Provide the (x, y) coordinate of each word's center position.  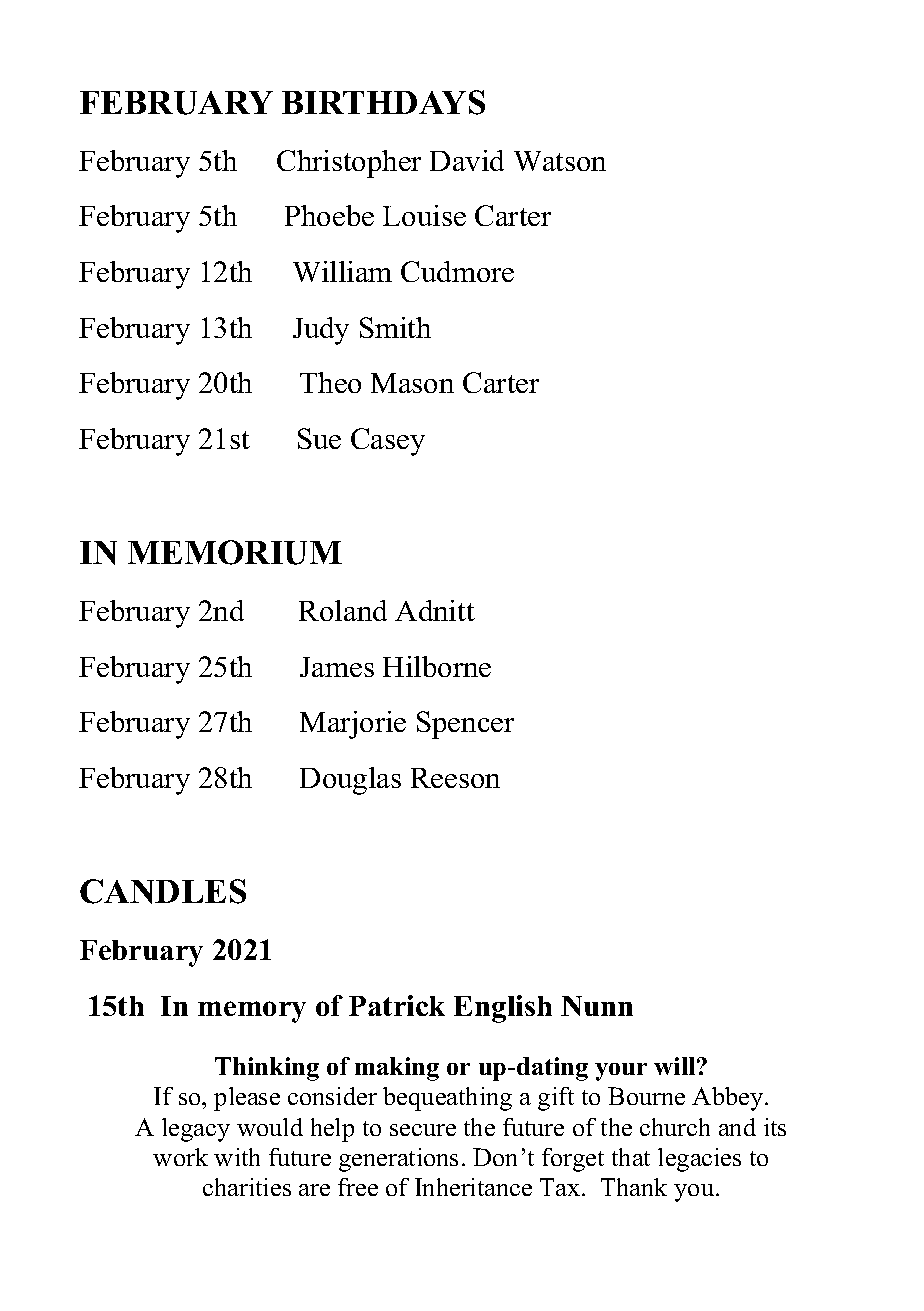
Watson (560, 161)
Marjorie (353, 725)
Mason (412, 383)
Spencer (465, 725)
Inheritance (473, 1187)
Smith (395, 327)
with (237, 1157)
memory (252, 1012)
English (503, 1009)
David (467, 160)
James (337, 667)
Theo (330, 382)
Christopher (349, 164)
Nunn (597, 1006)
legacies (699, 1160)
